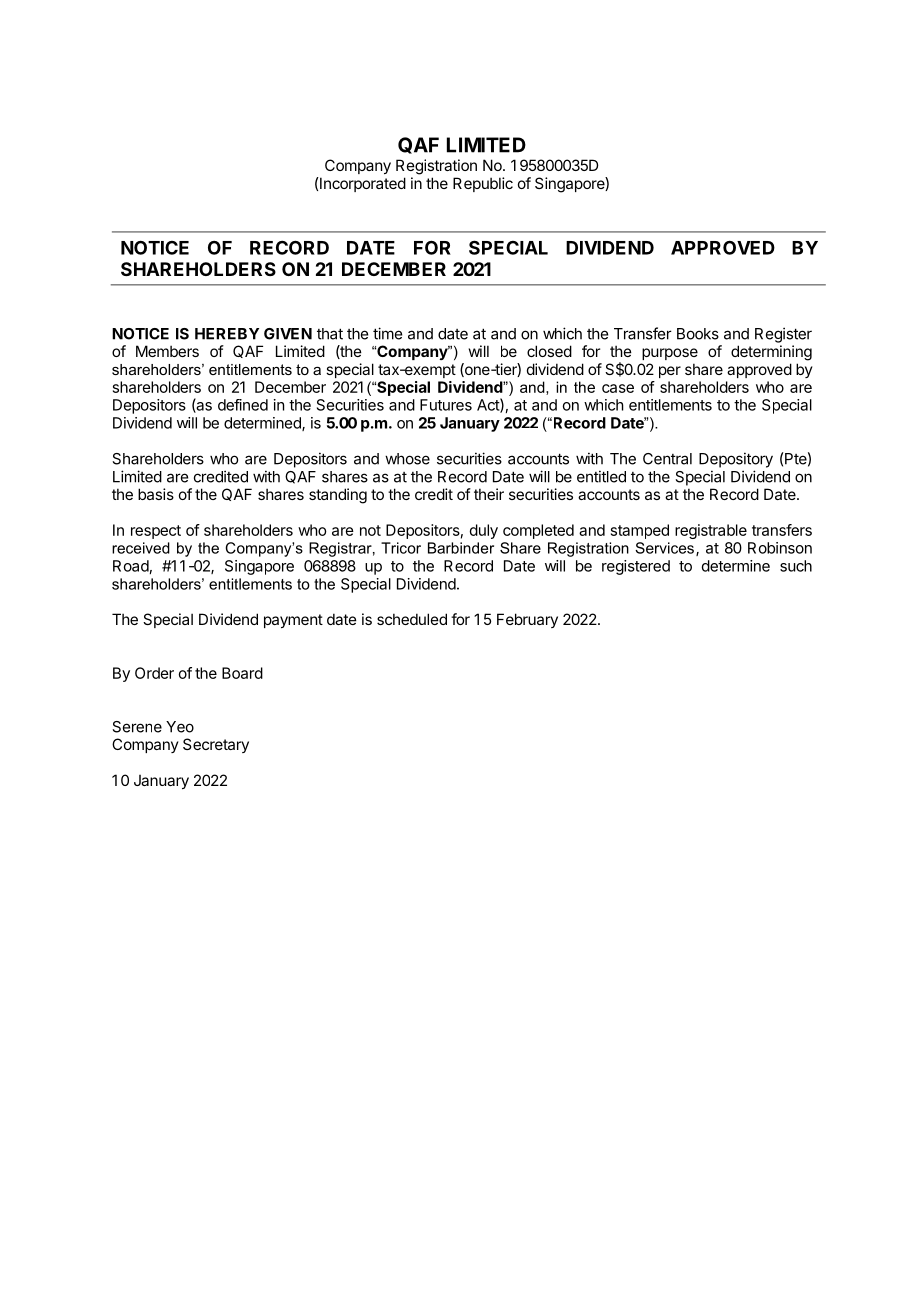  I want to click on HEREBY, so click(227, 334).
